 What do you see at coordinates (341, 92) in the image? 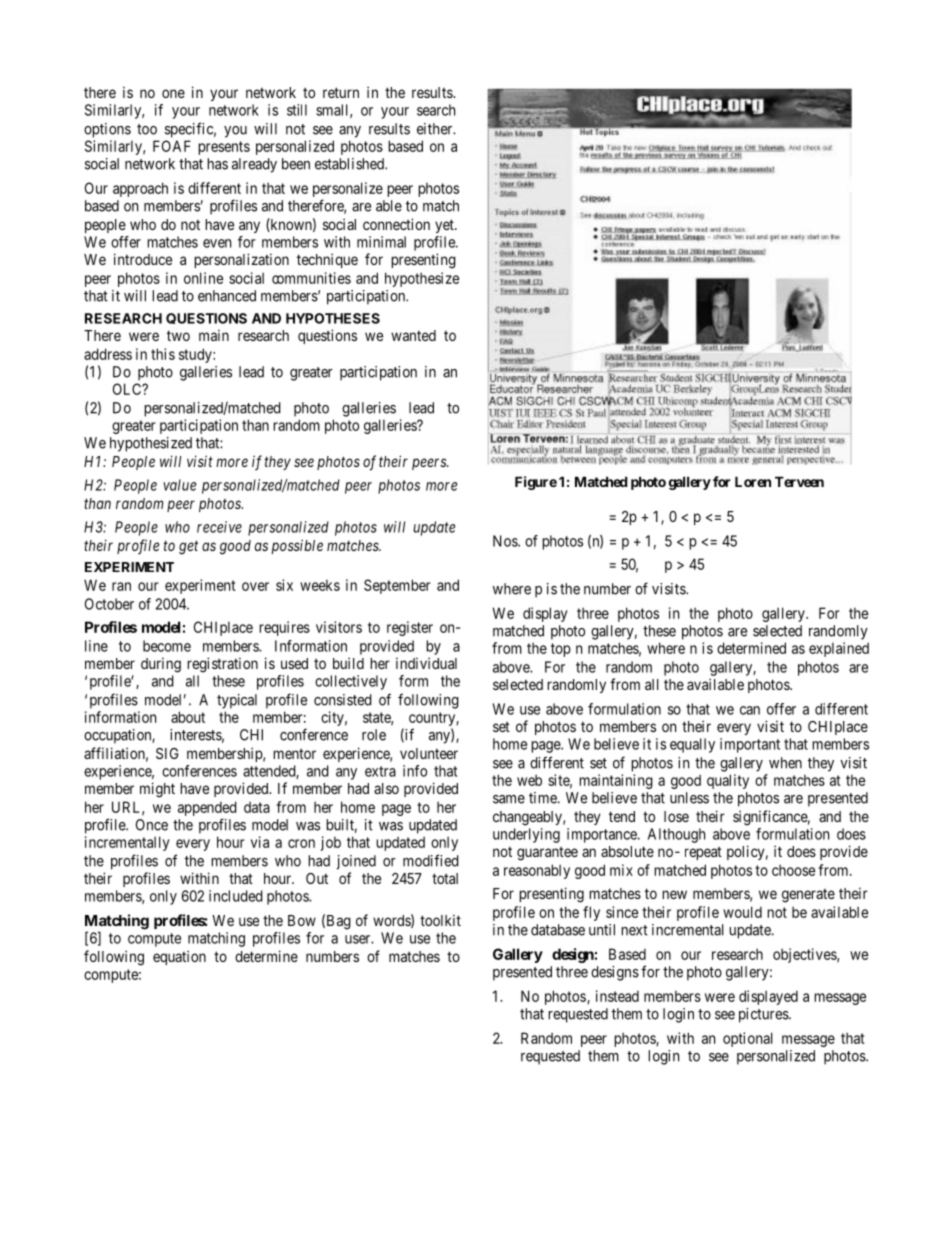
I see `return` at bounding box center [341, 92].
